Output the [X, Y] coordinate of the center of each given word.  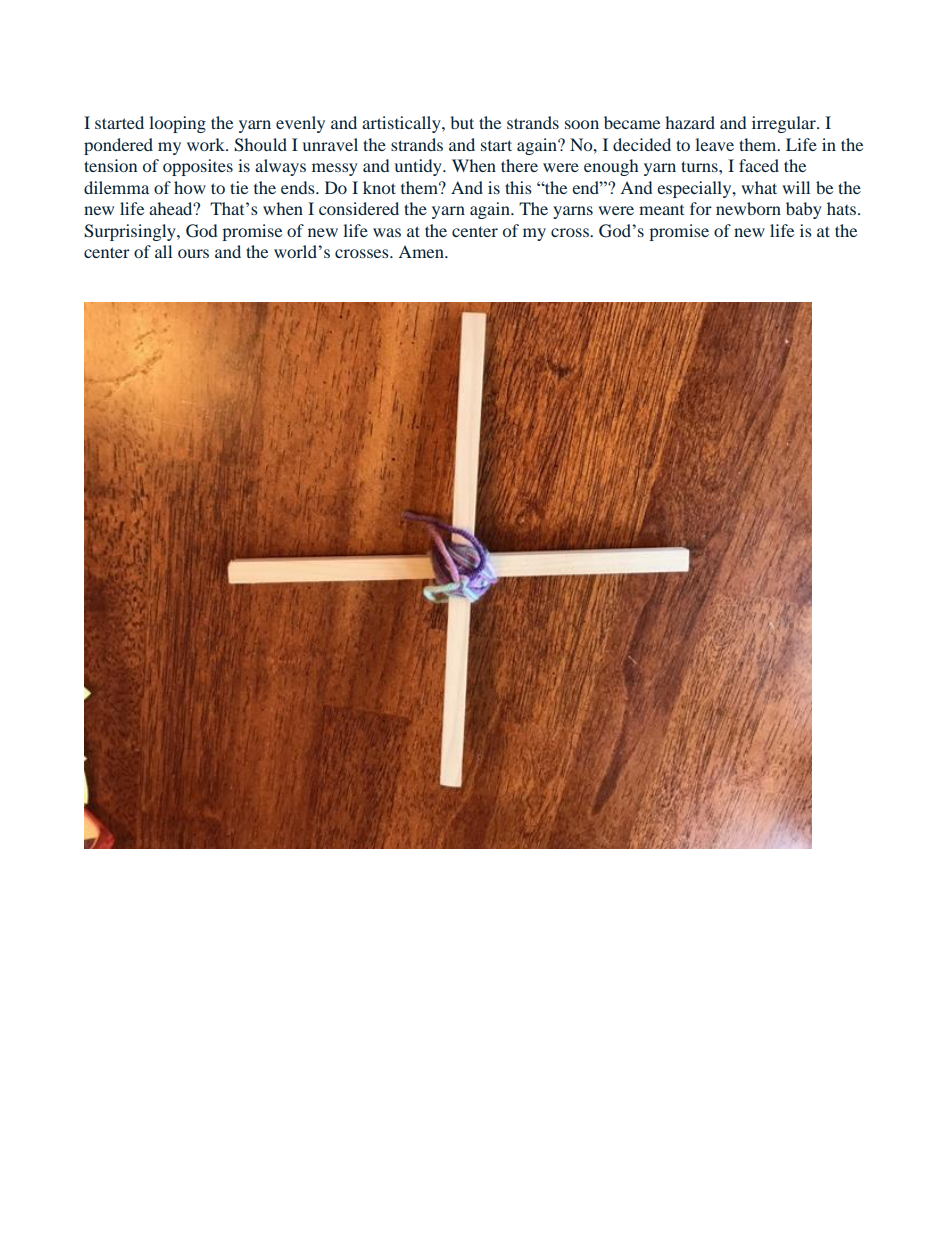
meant [661, 210]
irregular [785, 124]
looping [177, 124]
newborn [748, 208]
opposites [198, 167]
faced [759, 165]
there [519, 165]
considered [359, 208]
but [462, 122]
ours [193, 253]
